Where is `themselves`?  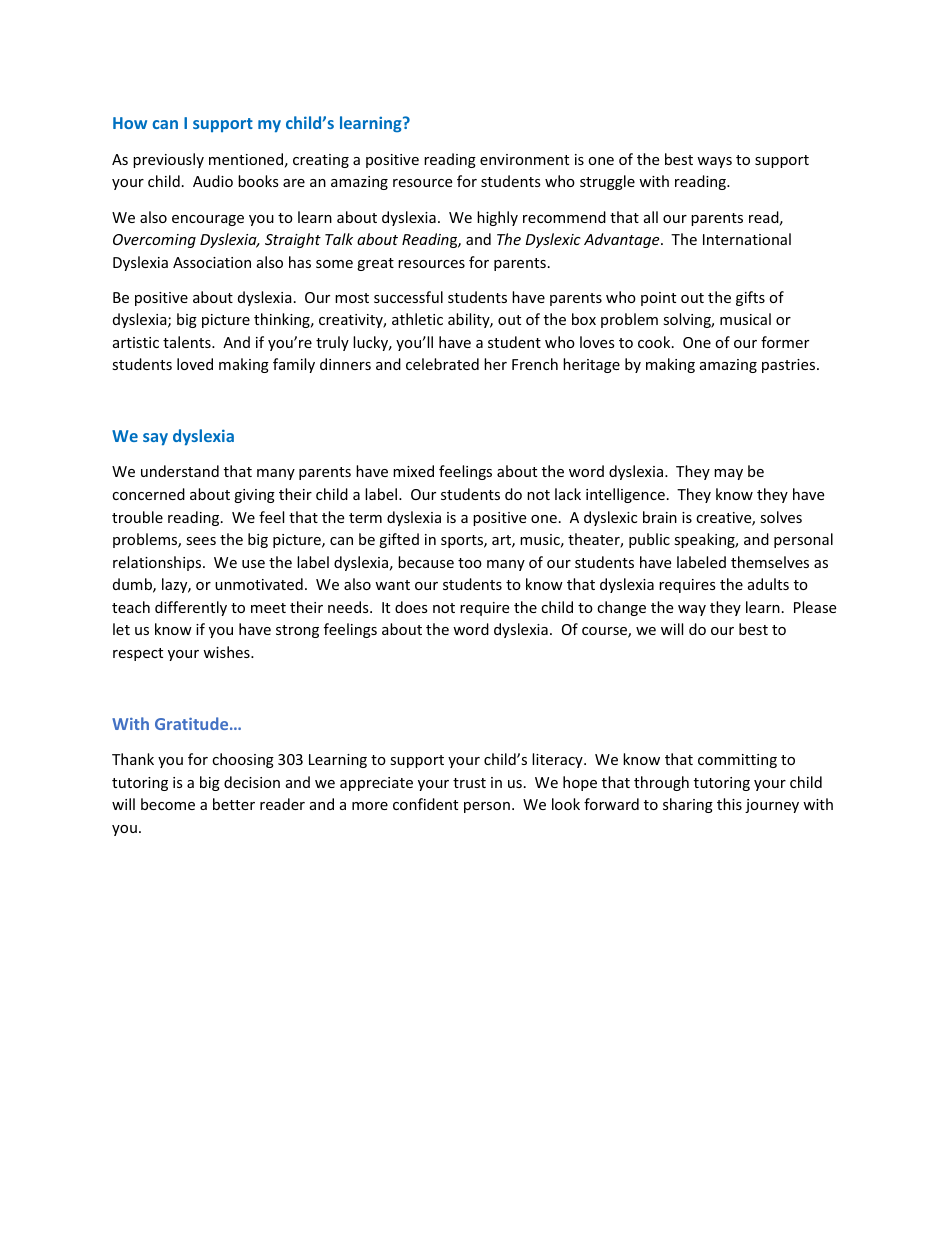 themselves is located at coordinates (770, 562).
